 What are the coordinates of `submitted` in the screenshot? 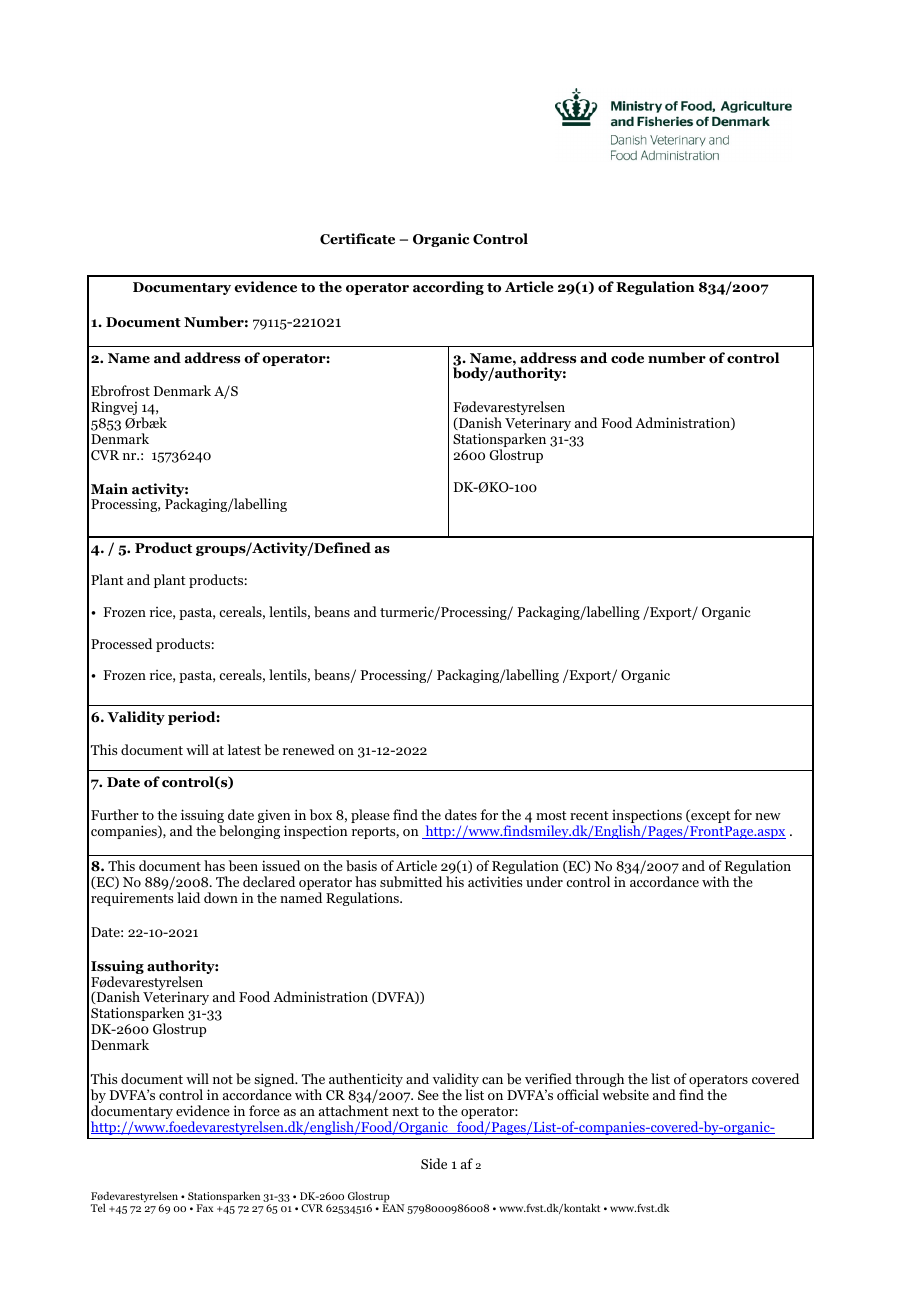 It's located at (411, 881).
